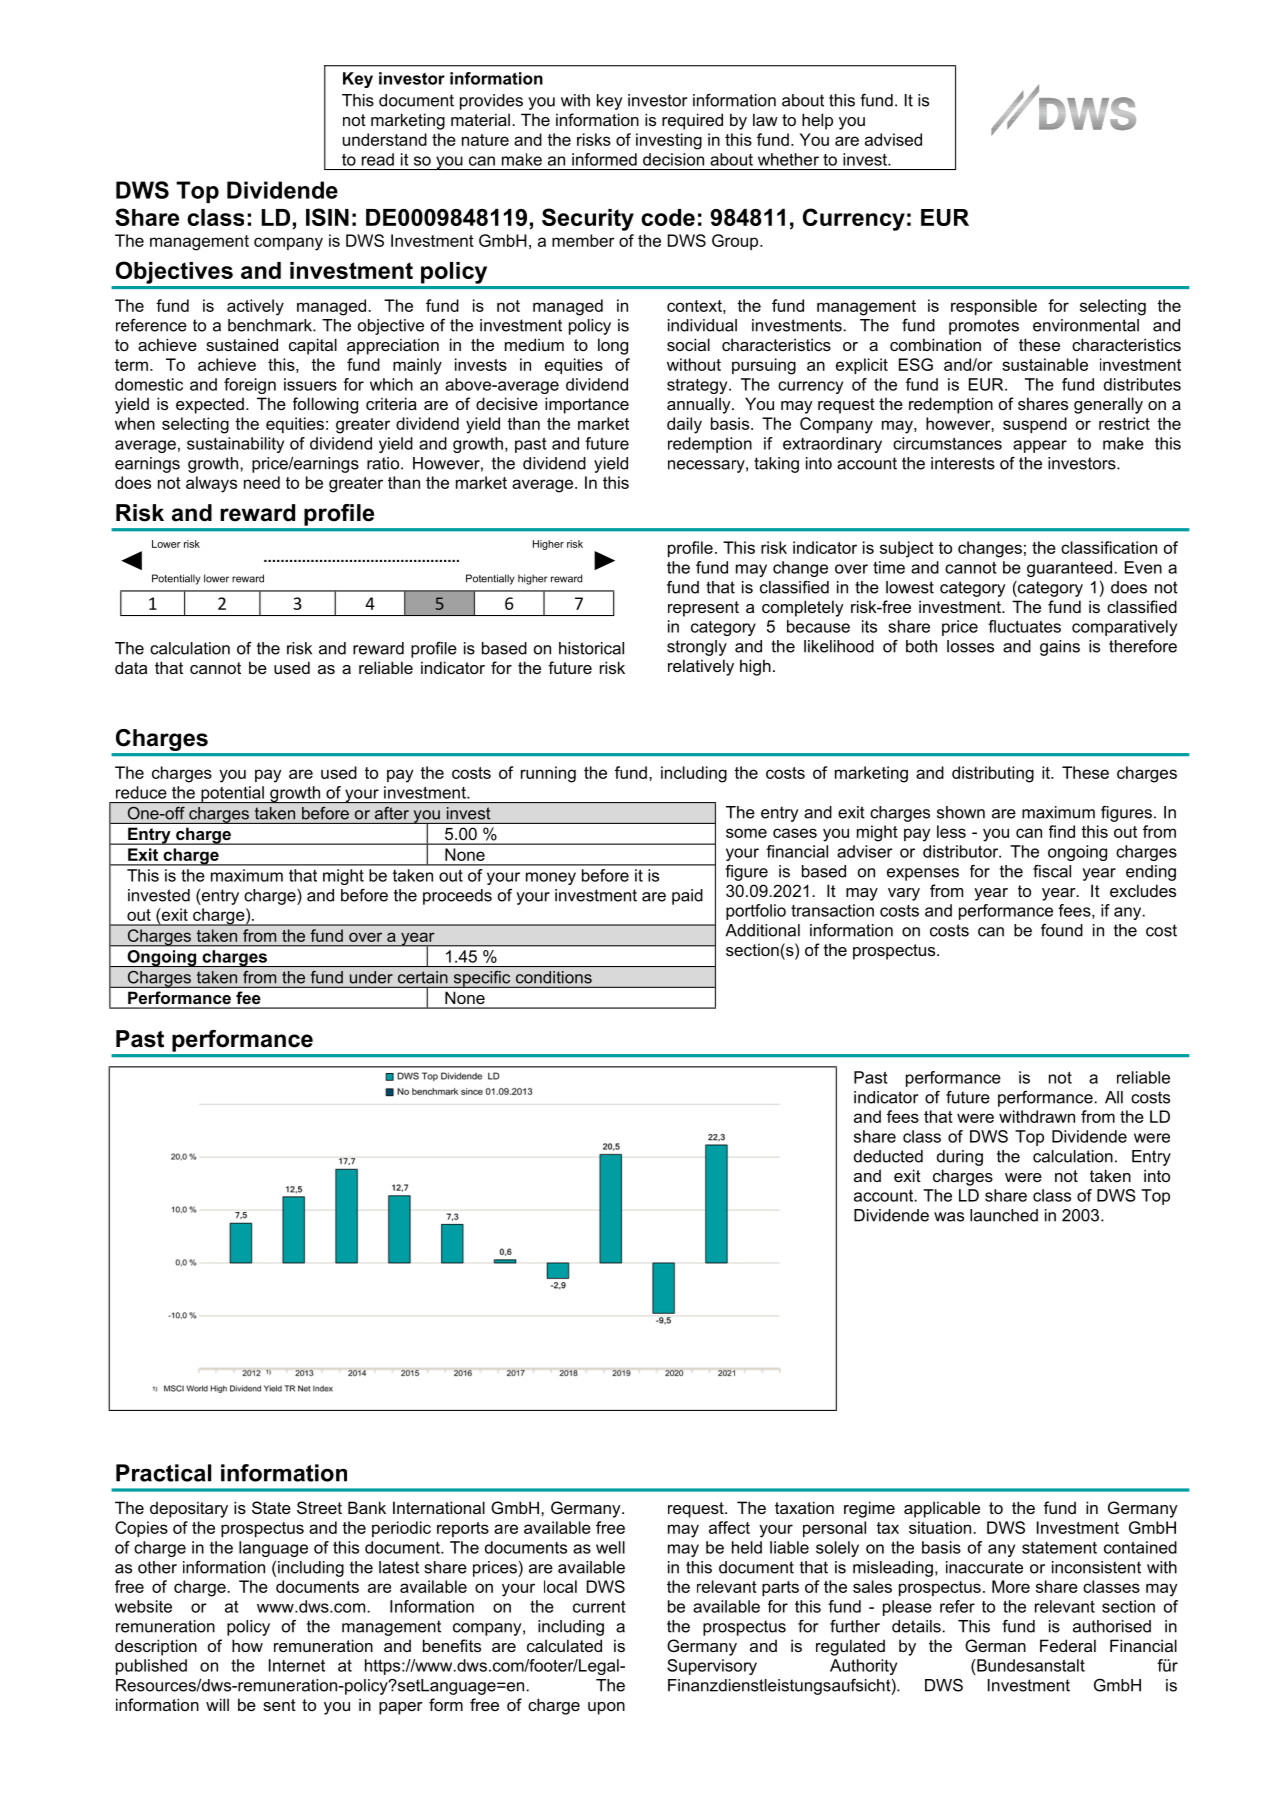 The width and height of the screenshot is (1274, 1802). I want to click on found, so click(1062, 930).
